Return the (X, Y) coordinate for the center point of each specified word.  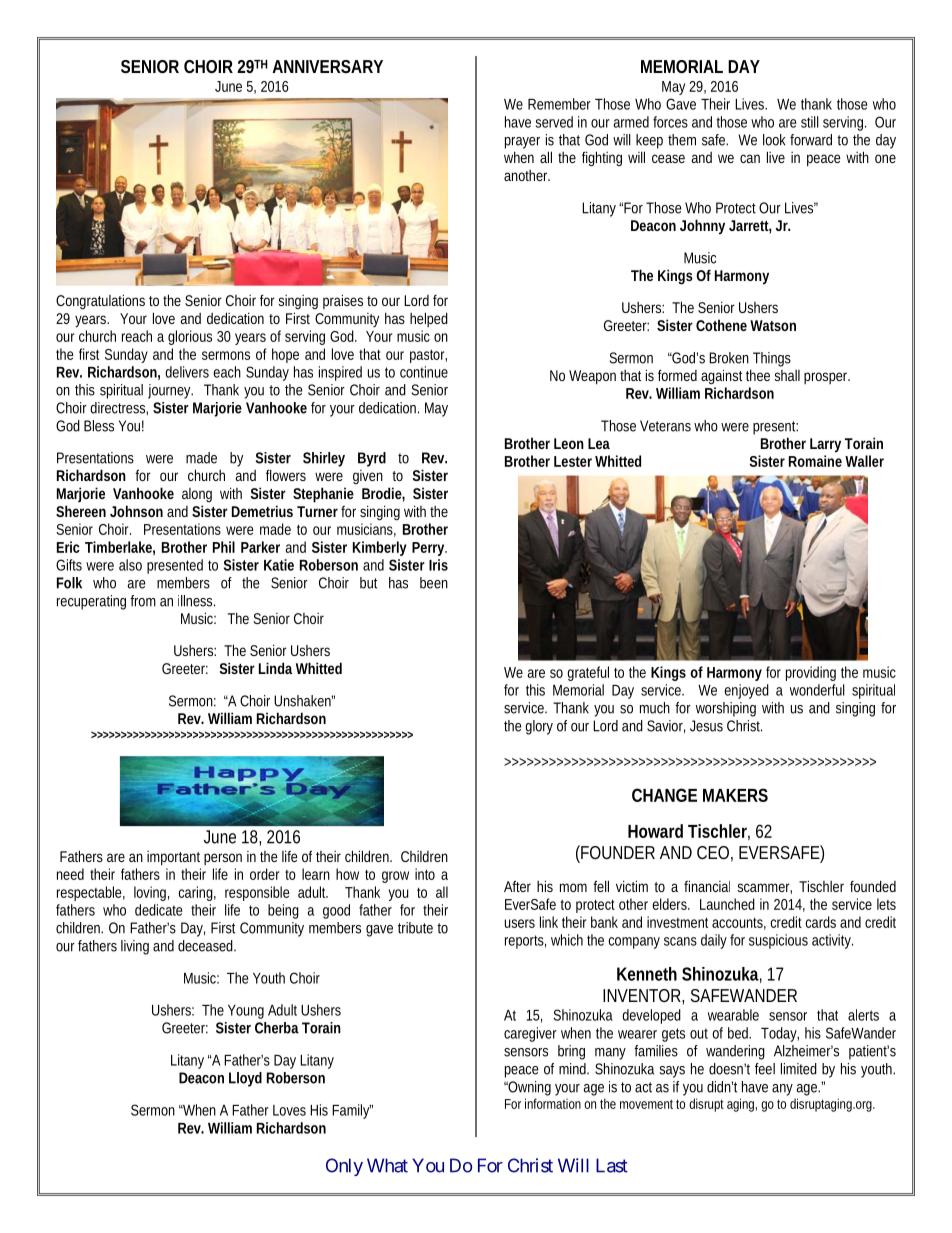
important (173, 858)
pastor (428, 356)
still (810, 122)
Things (772, 359)
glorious (190, 337)
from (143, 601)
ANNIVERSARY (327, 66)
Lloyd (245, 1079)
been (434, 583)
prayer (522, 143)
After (517, 886)
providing (811, 673)
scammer (764, 888)
